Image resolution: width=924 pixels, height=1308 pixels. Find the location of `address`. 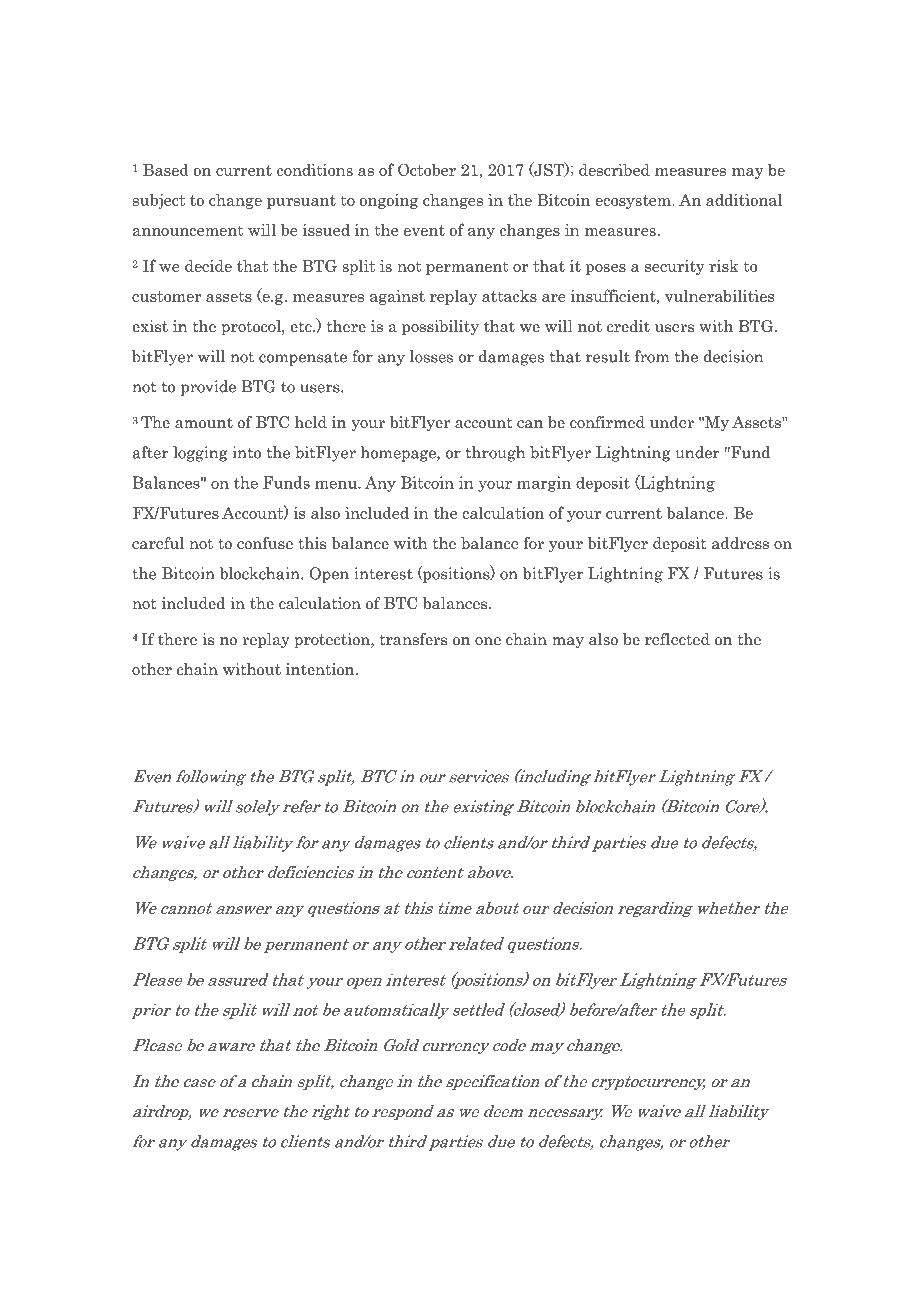

address is located at coordinates (740, 543).
